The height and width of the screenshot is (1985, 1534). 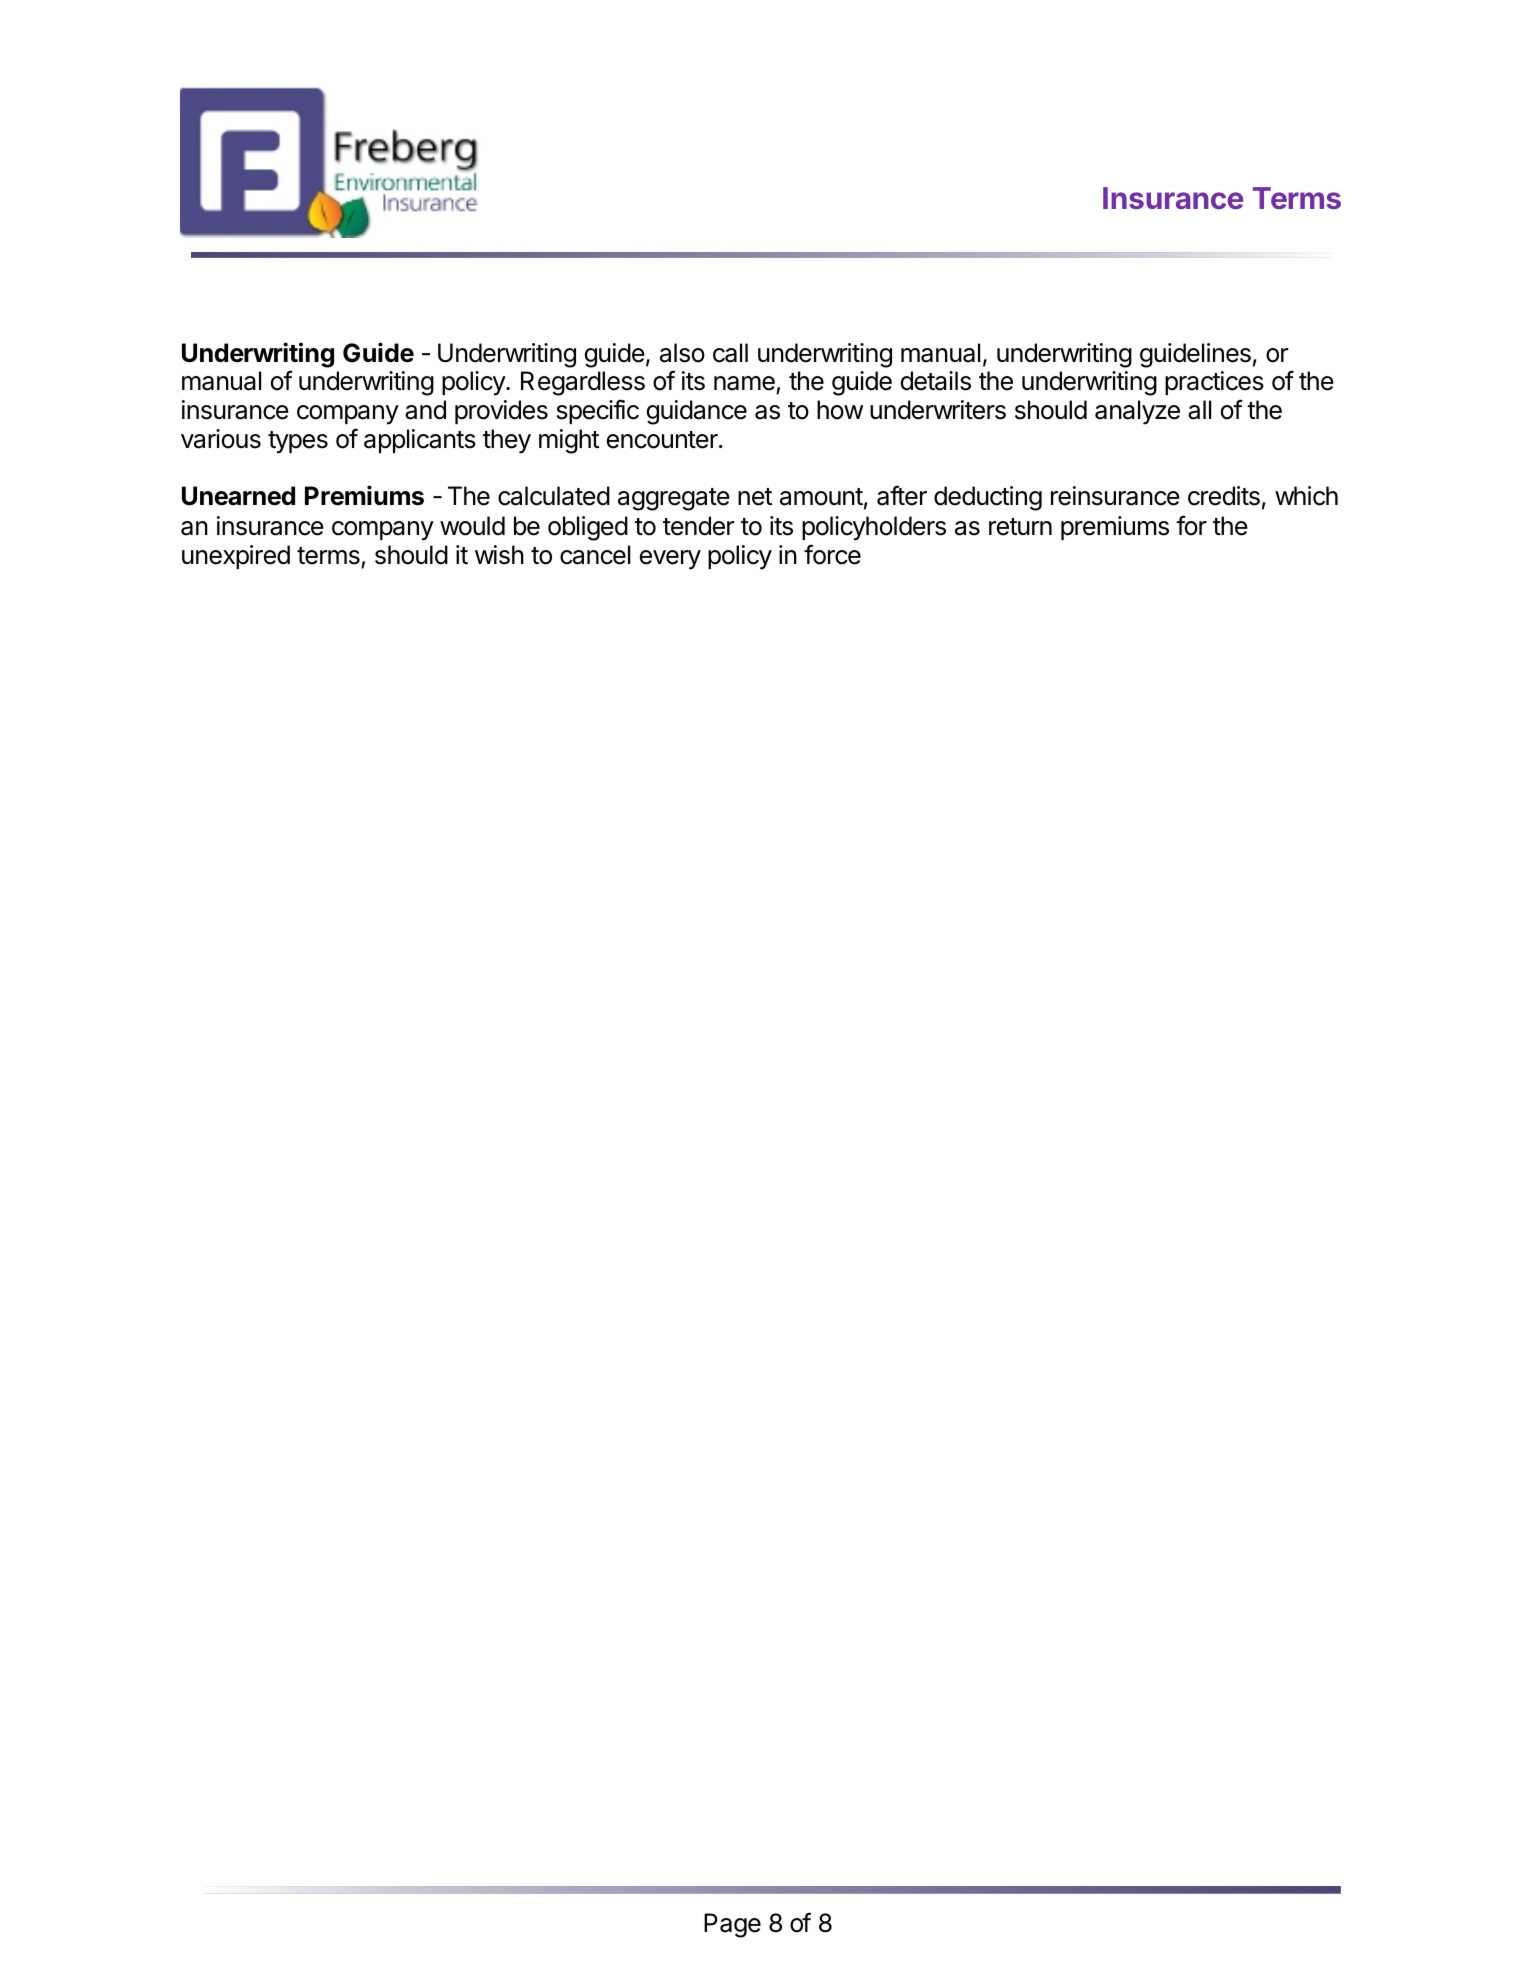 What do you see at coordinates (425, 410) in the screenshot?
I see `and` at bounding box center [425, 410].
